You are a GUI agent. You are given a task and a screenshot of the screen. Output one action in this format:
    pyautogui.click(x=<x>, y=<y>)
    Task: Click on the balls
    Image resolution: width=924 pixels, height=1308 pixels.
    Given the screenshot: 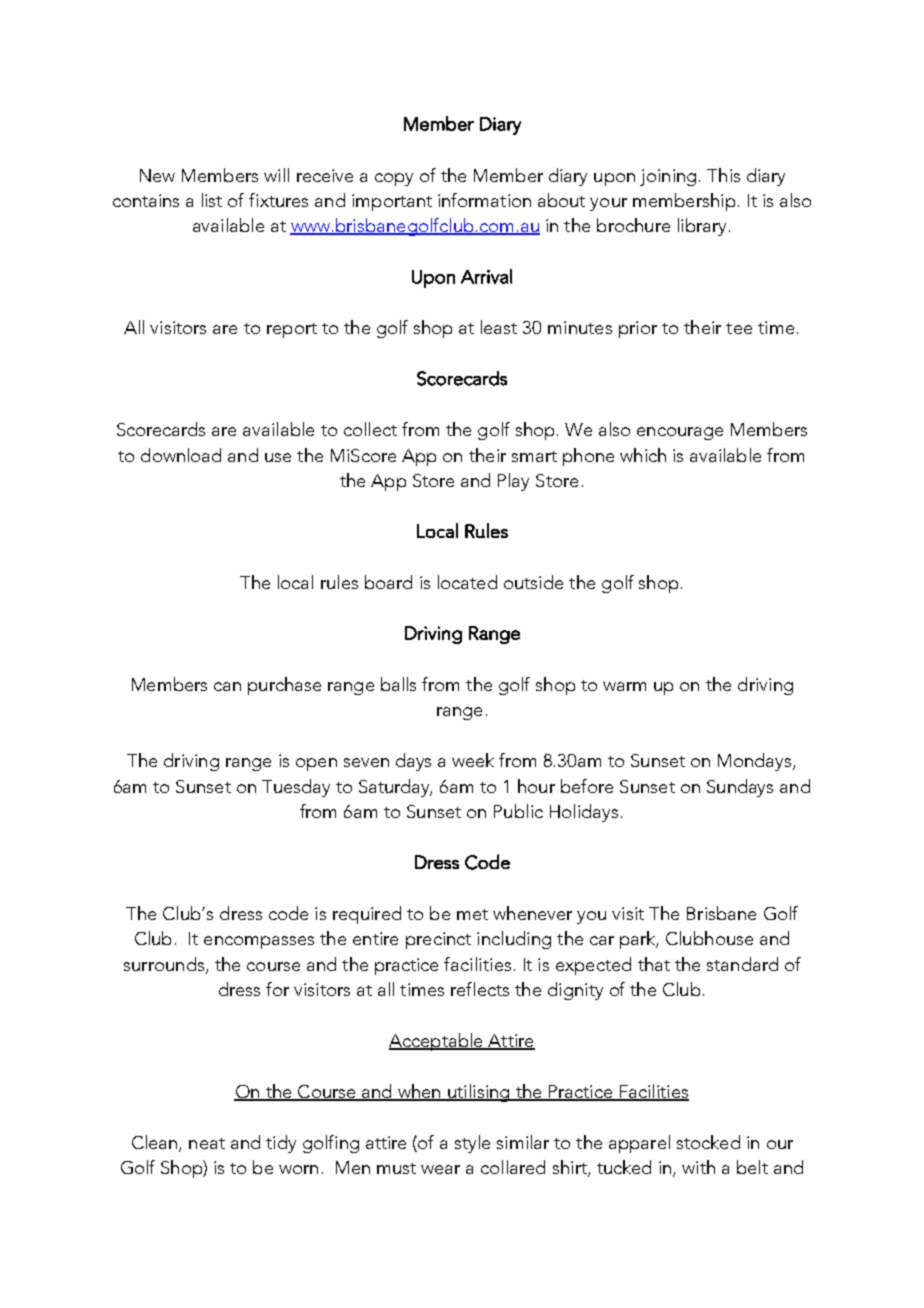 What is the action you would take?
    pyautogui.click(x=398, y=684)
